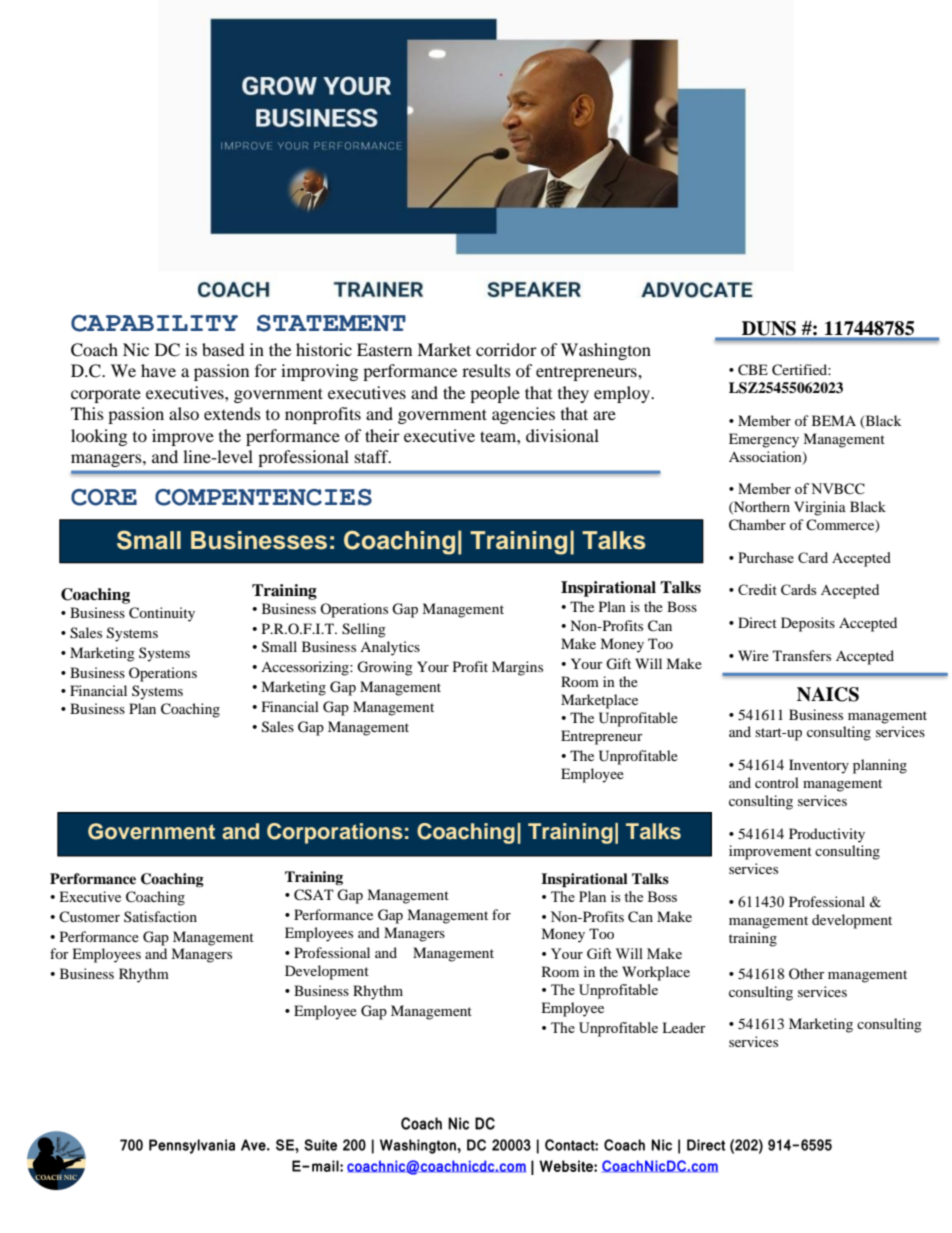 The image size is (952, 1233). I want to click on Continuity, so click(162, 614).
